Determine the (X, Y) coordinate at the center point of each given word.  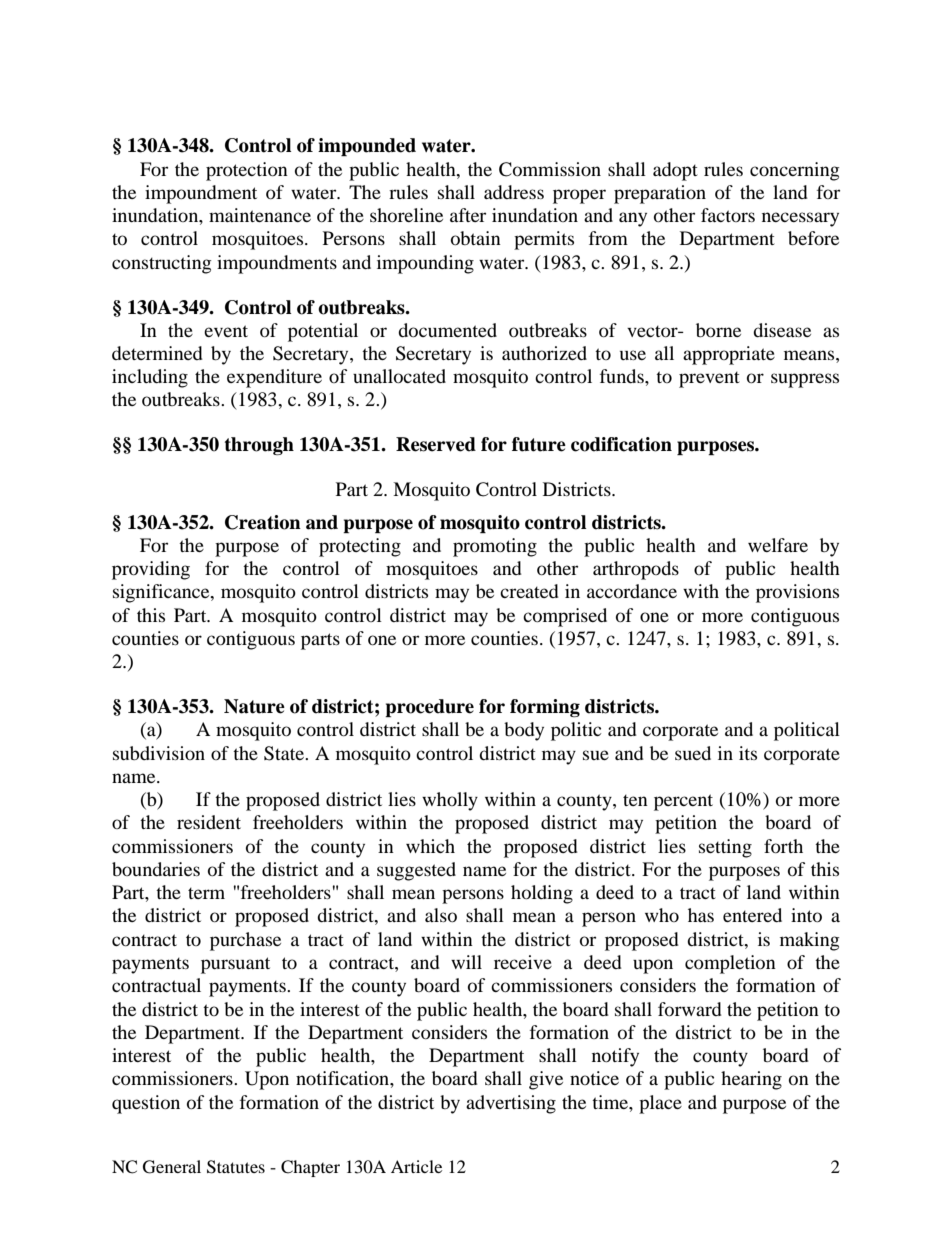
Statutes (236, 1167)
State (285, 753)
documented (447, 330)
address (514, 192)
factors (728, 215)
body (524, 731)
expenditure (274, 378)
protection (247, 171)
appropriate (729, 355)
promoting (495, 547)
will (466, 962)
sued (693, 753)
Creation (263, 522)
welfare (778, 545)
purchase (245, 941)
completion (730, 964)
